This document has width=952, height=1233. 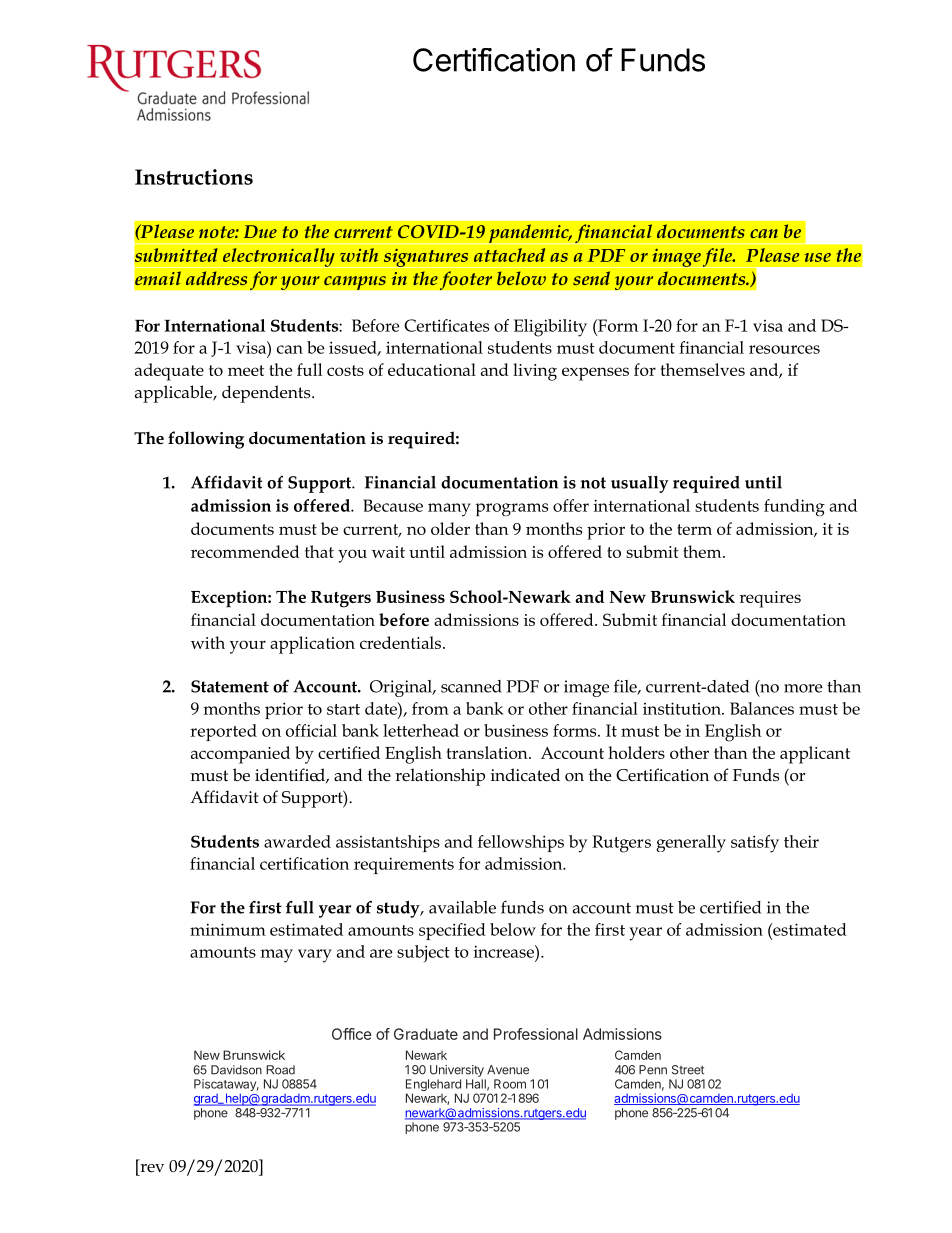 What do you see at coordinates (152, 1168) in the document?
I see `rev` at bounding box center [152, 1168].
